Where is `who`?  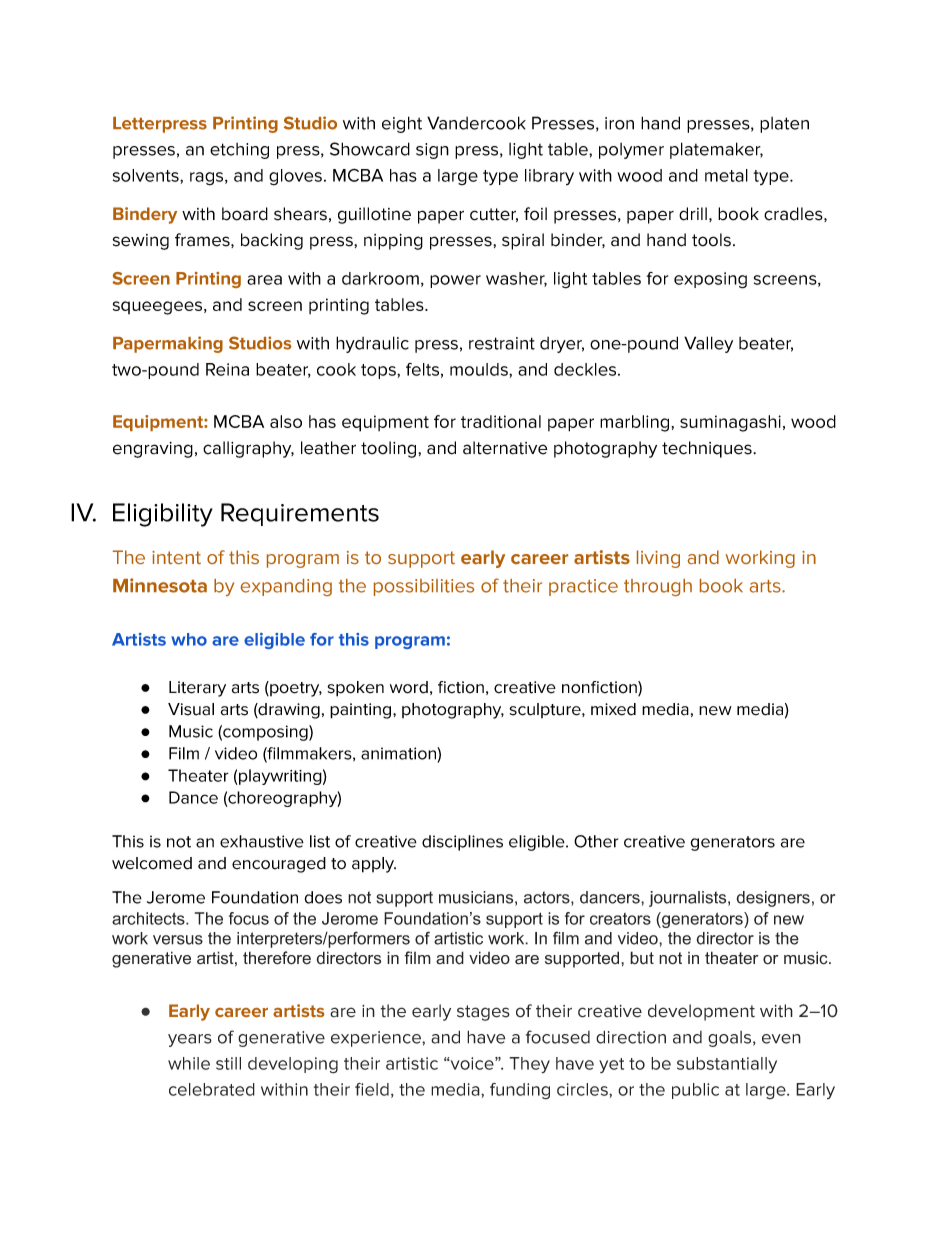
who is located at coordinates (189, 639).
